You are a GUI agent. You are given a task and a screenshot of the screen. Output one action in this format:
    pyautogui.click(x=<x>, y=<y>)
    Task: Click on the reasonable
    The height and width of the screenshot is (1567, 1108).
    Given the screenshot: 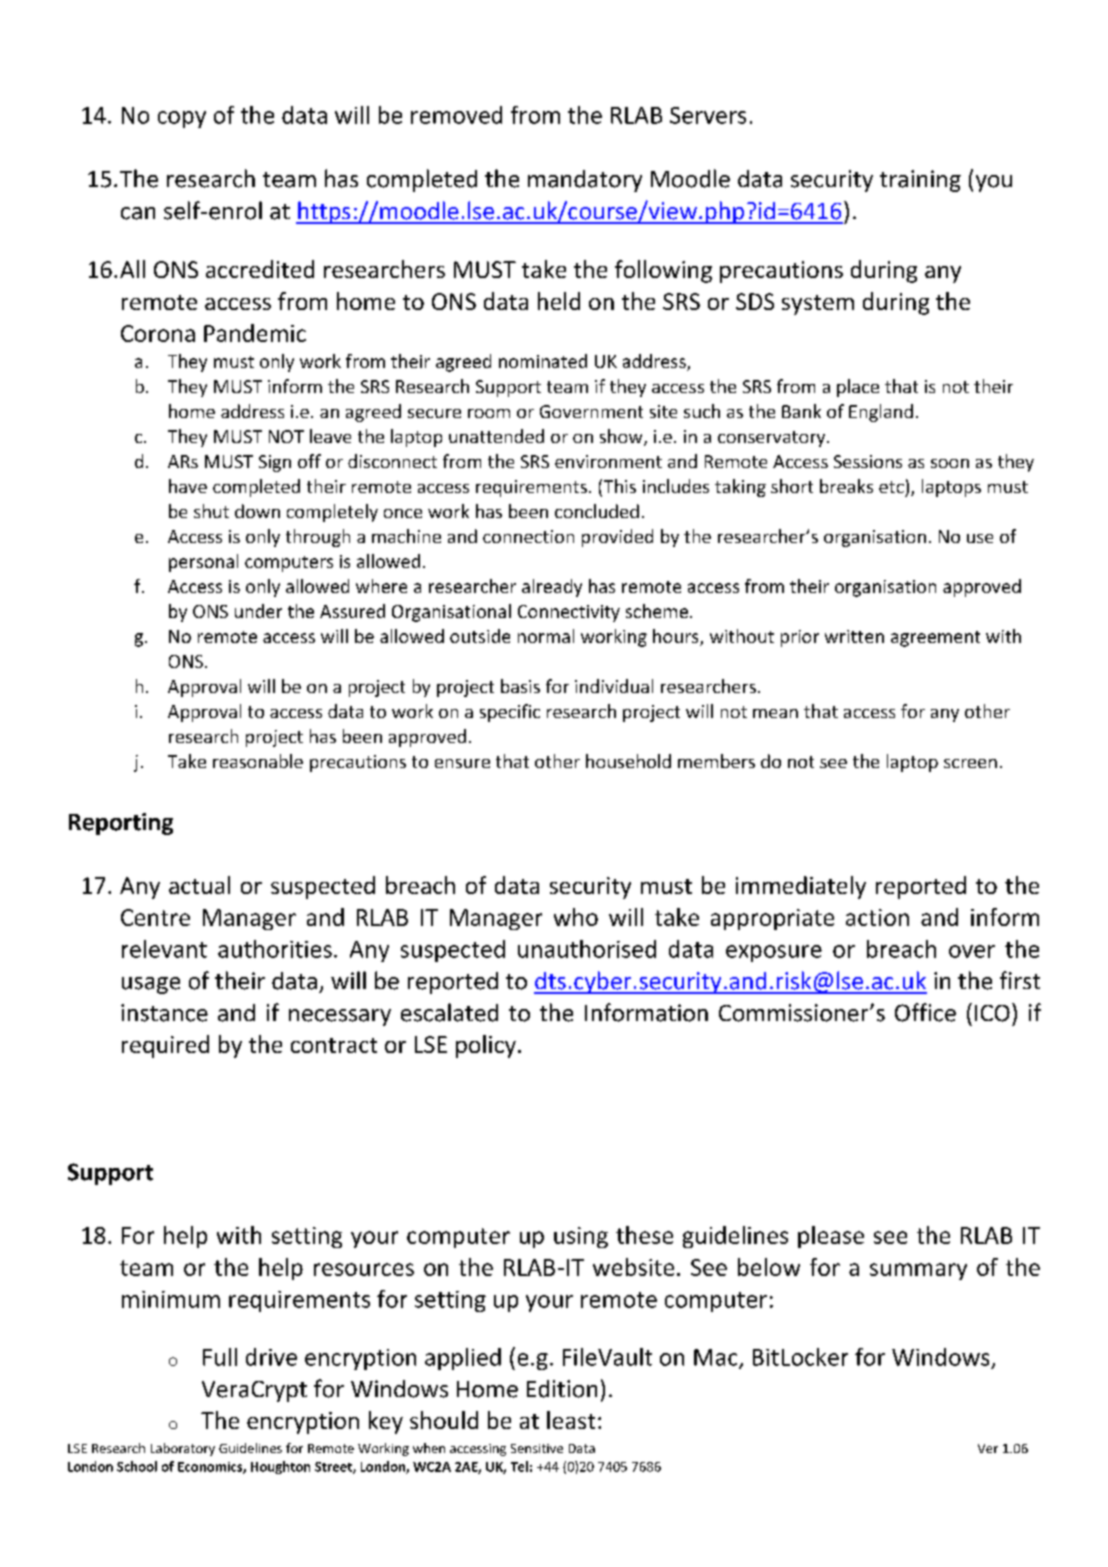 What is the action you would take?
    pyautogui.click(x=258, y=761)
